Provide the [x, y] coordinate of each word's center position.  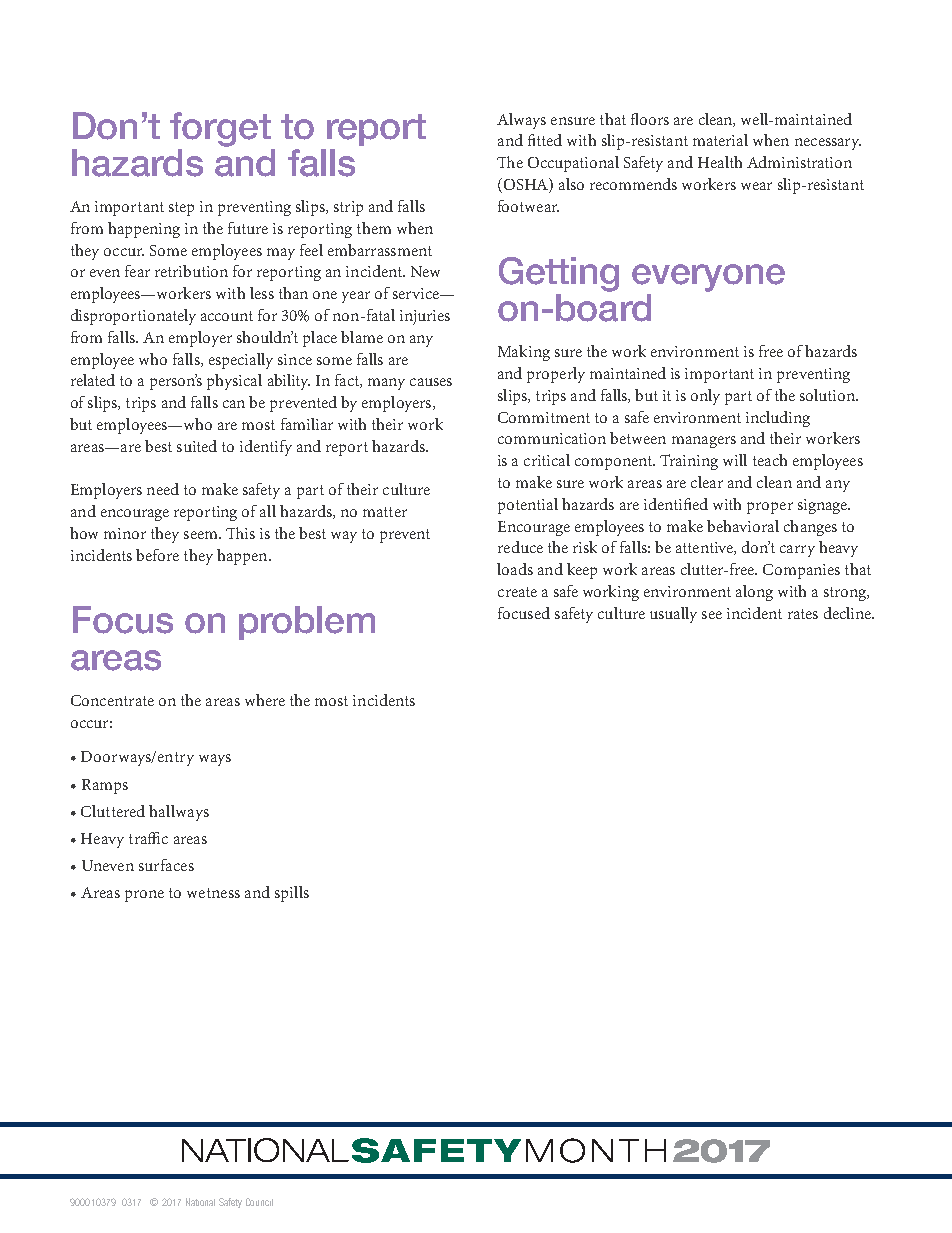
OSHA [525, 185]
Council [259, 1202]
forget [220, 129]
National [200, 1202]
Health [720, 162]
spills [292, 894]
